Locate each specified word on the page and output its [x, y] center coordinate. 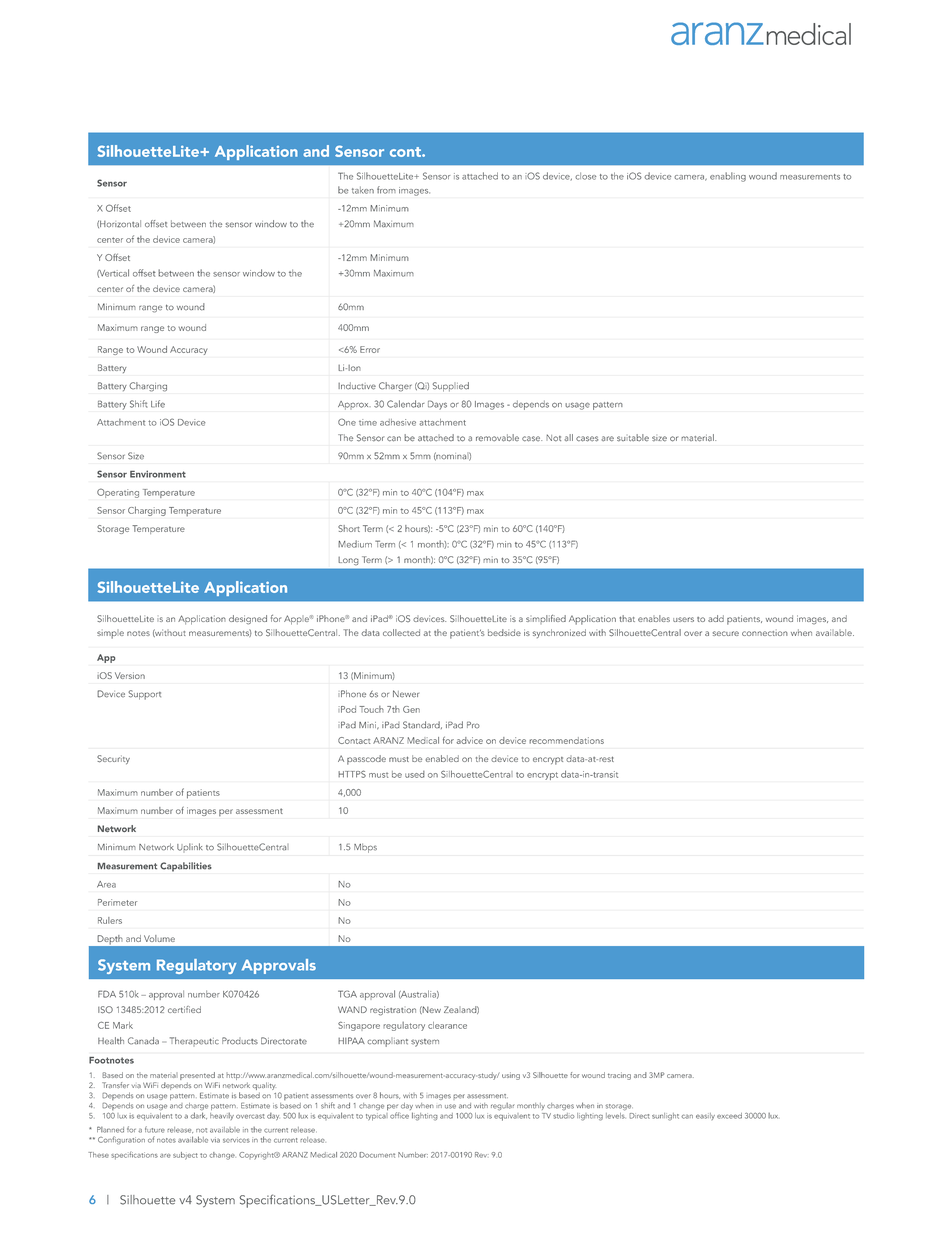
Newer [406, 694]
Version [130, 675]
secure [726, 633]
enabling [728, 177]
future [155, 1129]
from [386, 190]
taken [363, 190]
